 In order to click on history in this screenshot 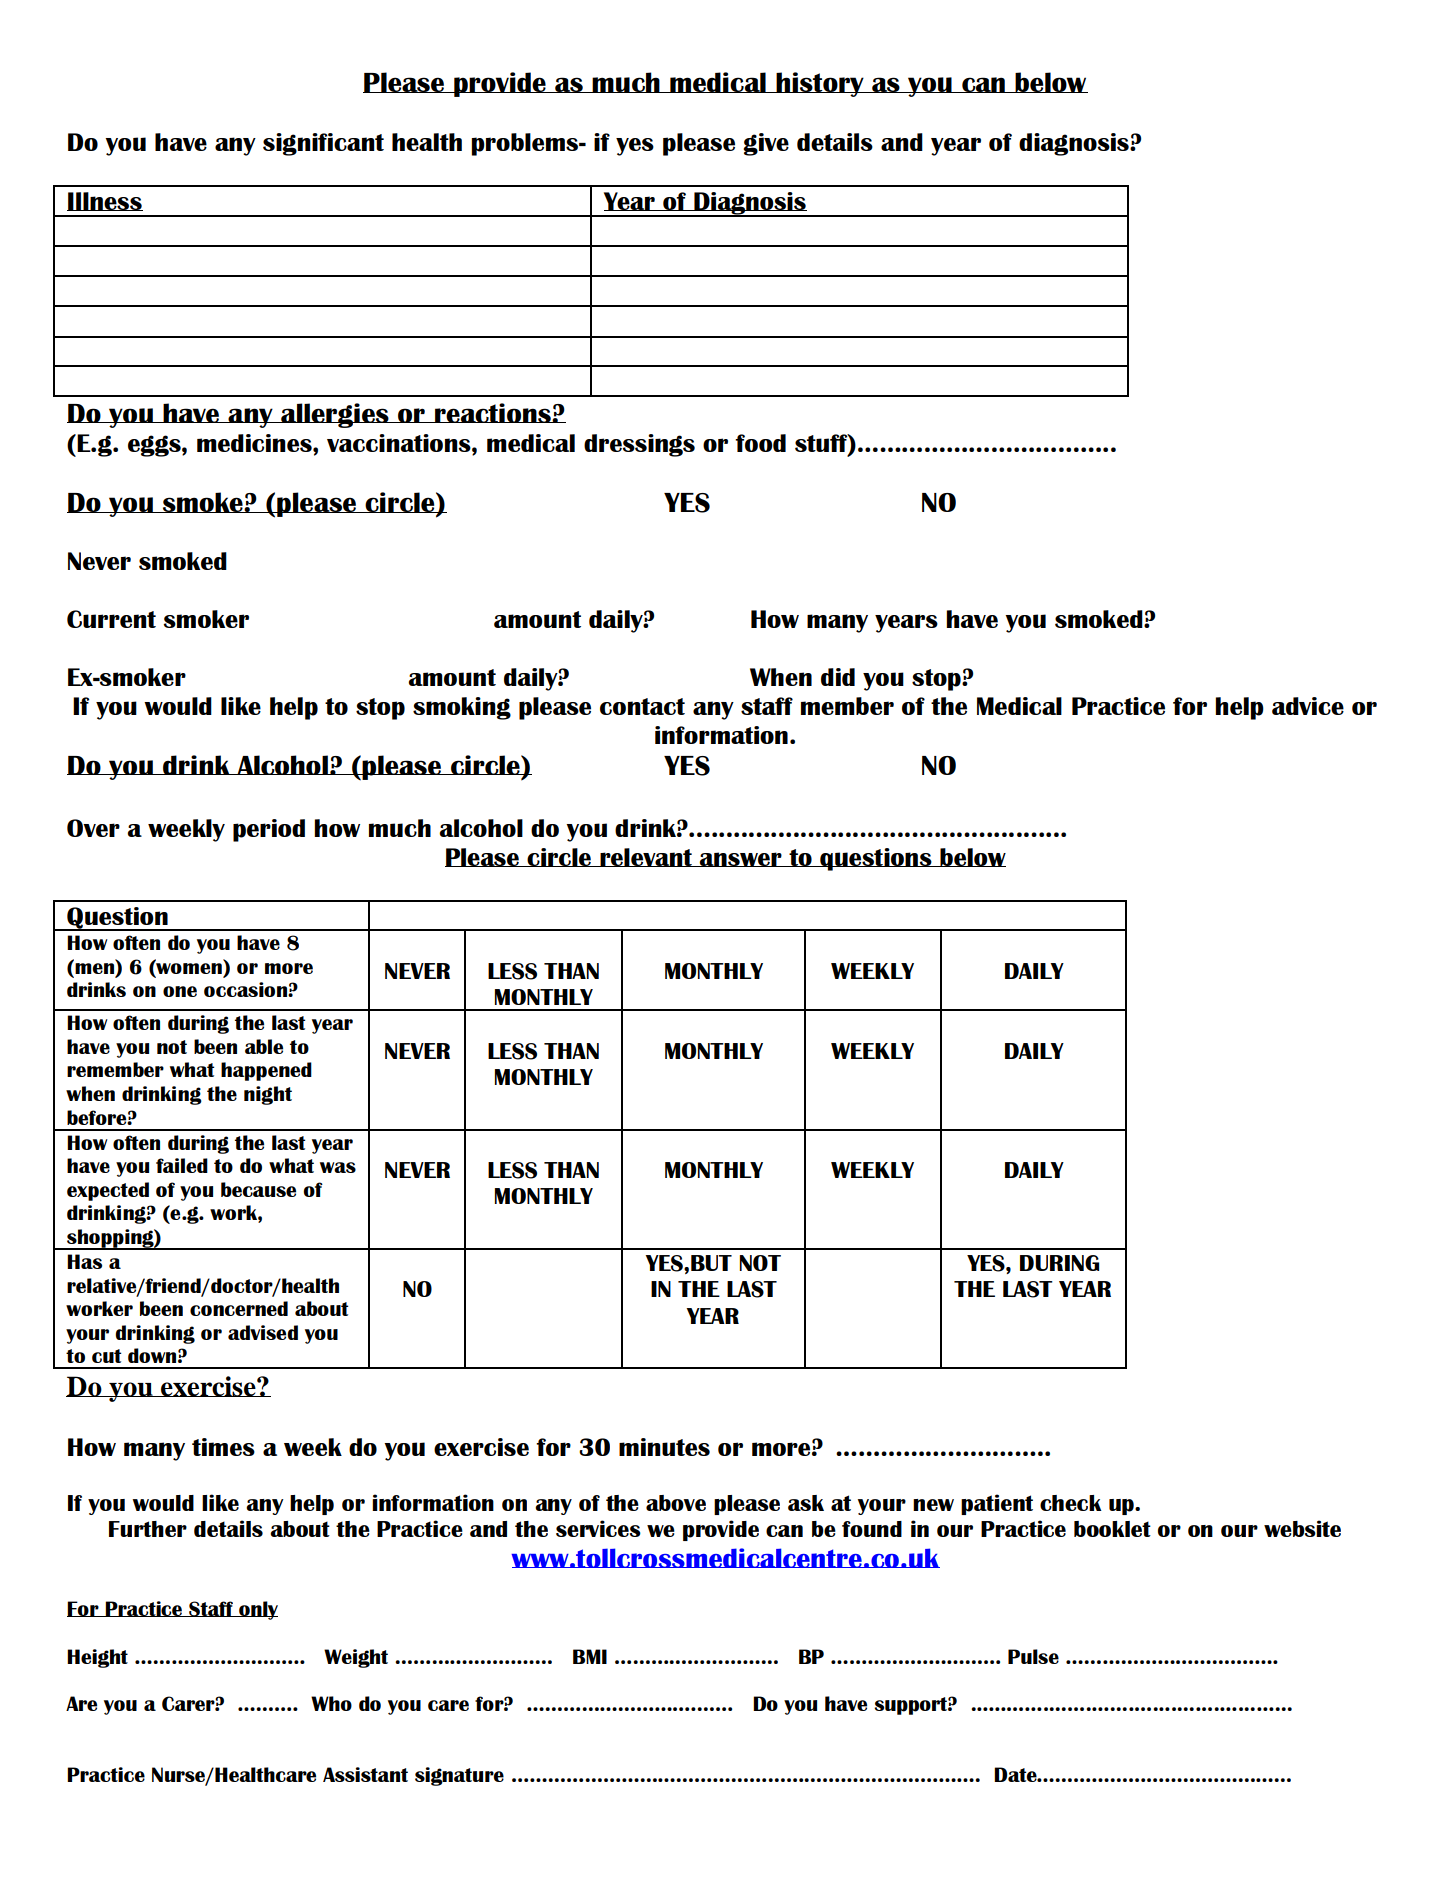, I will do `click(820, 84)`.
